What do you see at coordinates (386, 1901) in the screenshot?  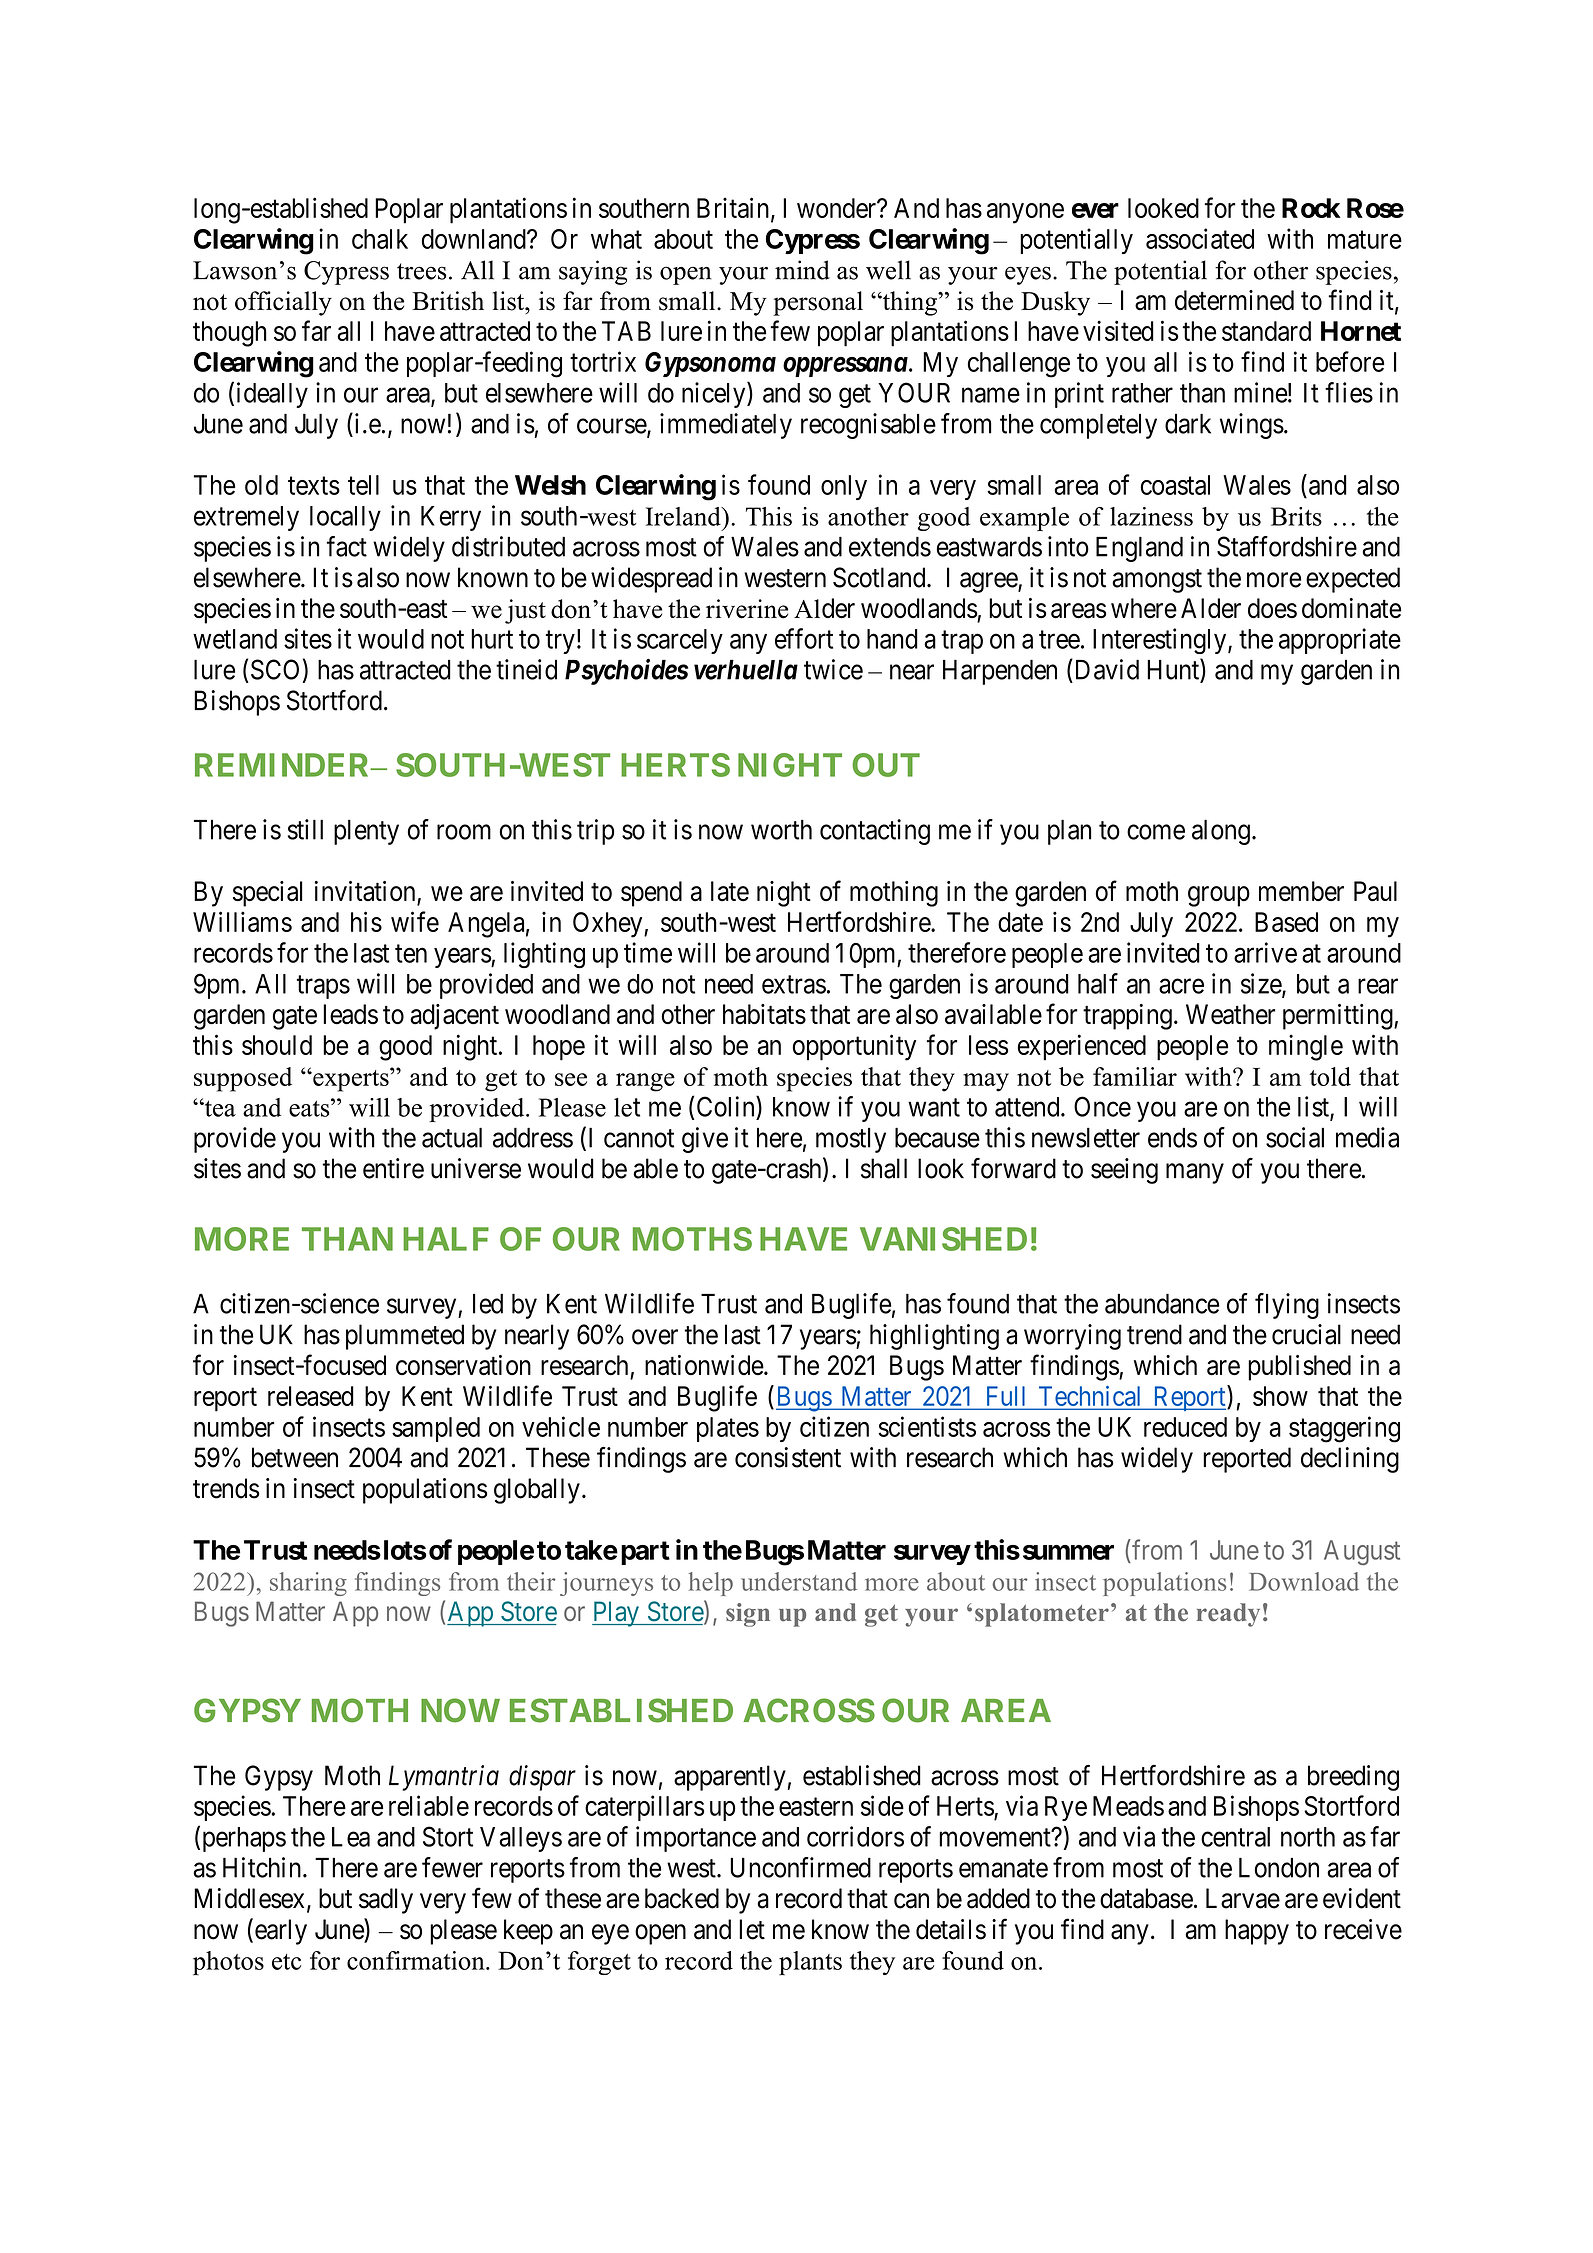 I see `sadly` at bounding box center [386, 1901].
